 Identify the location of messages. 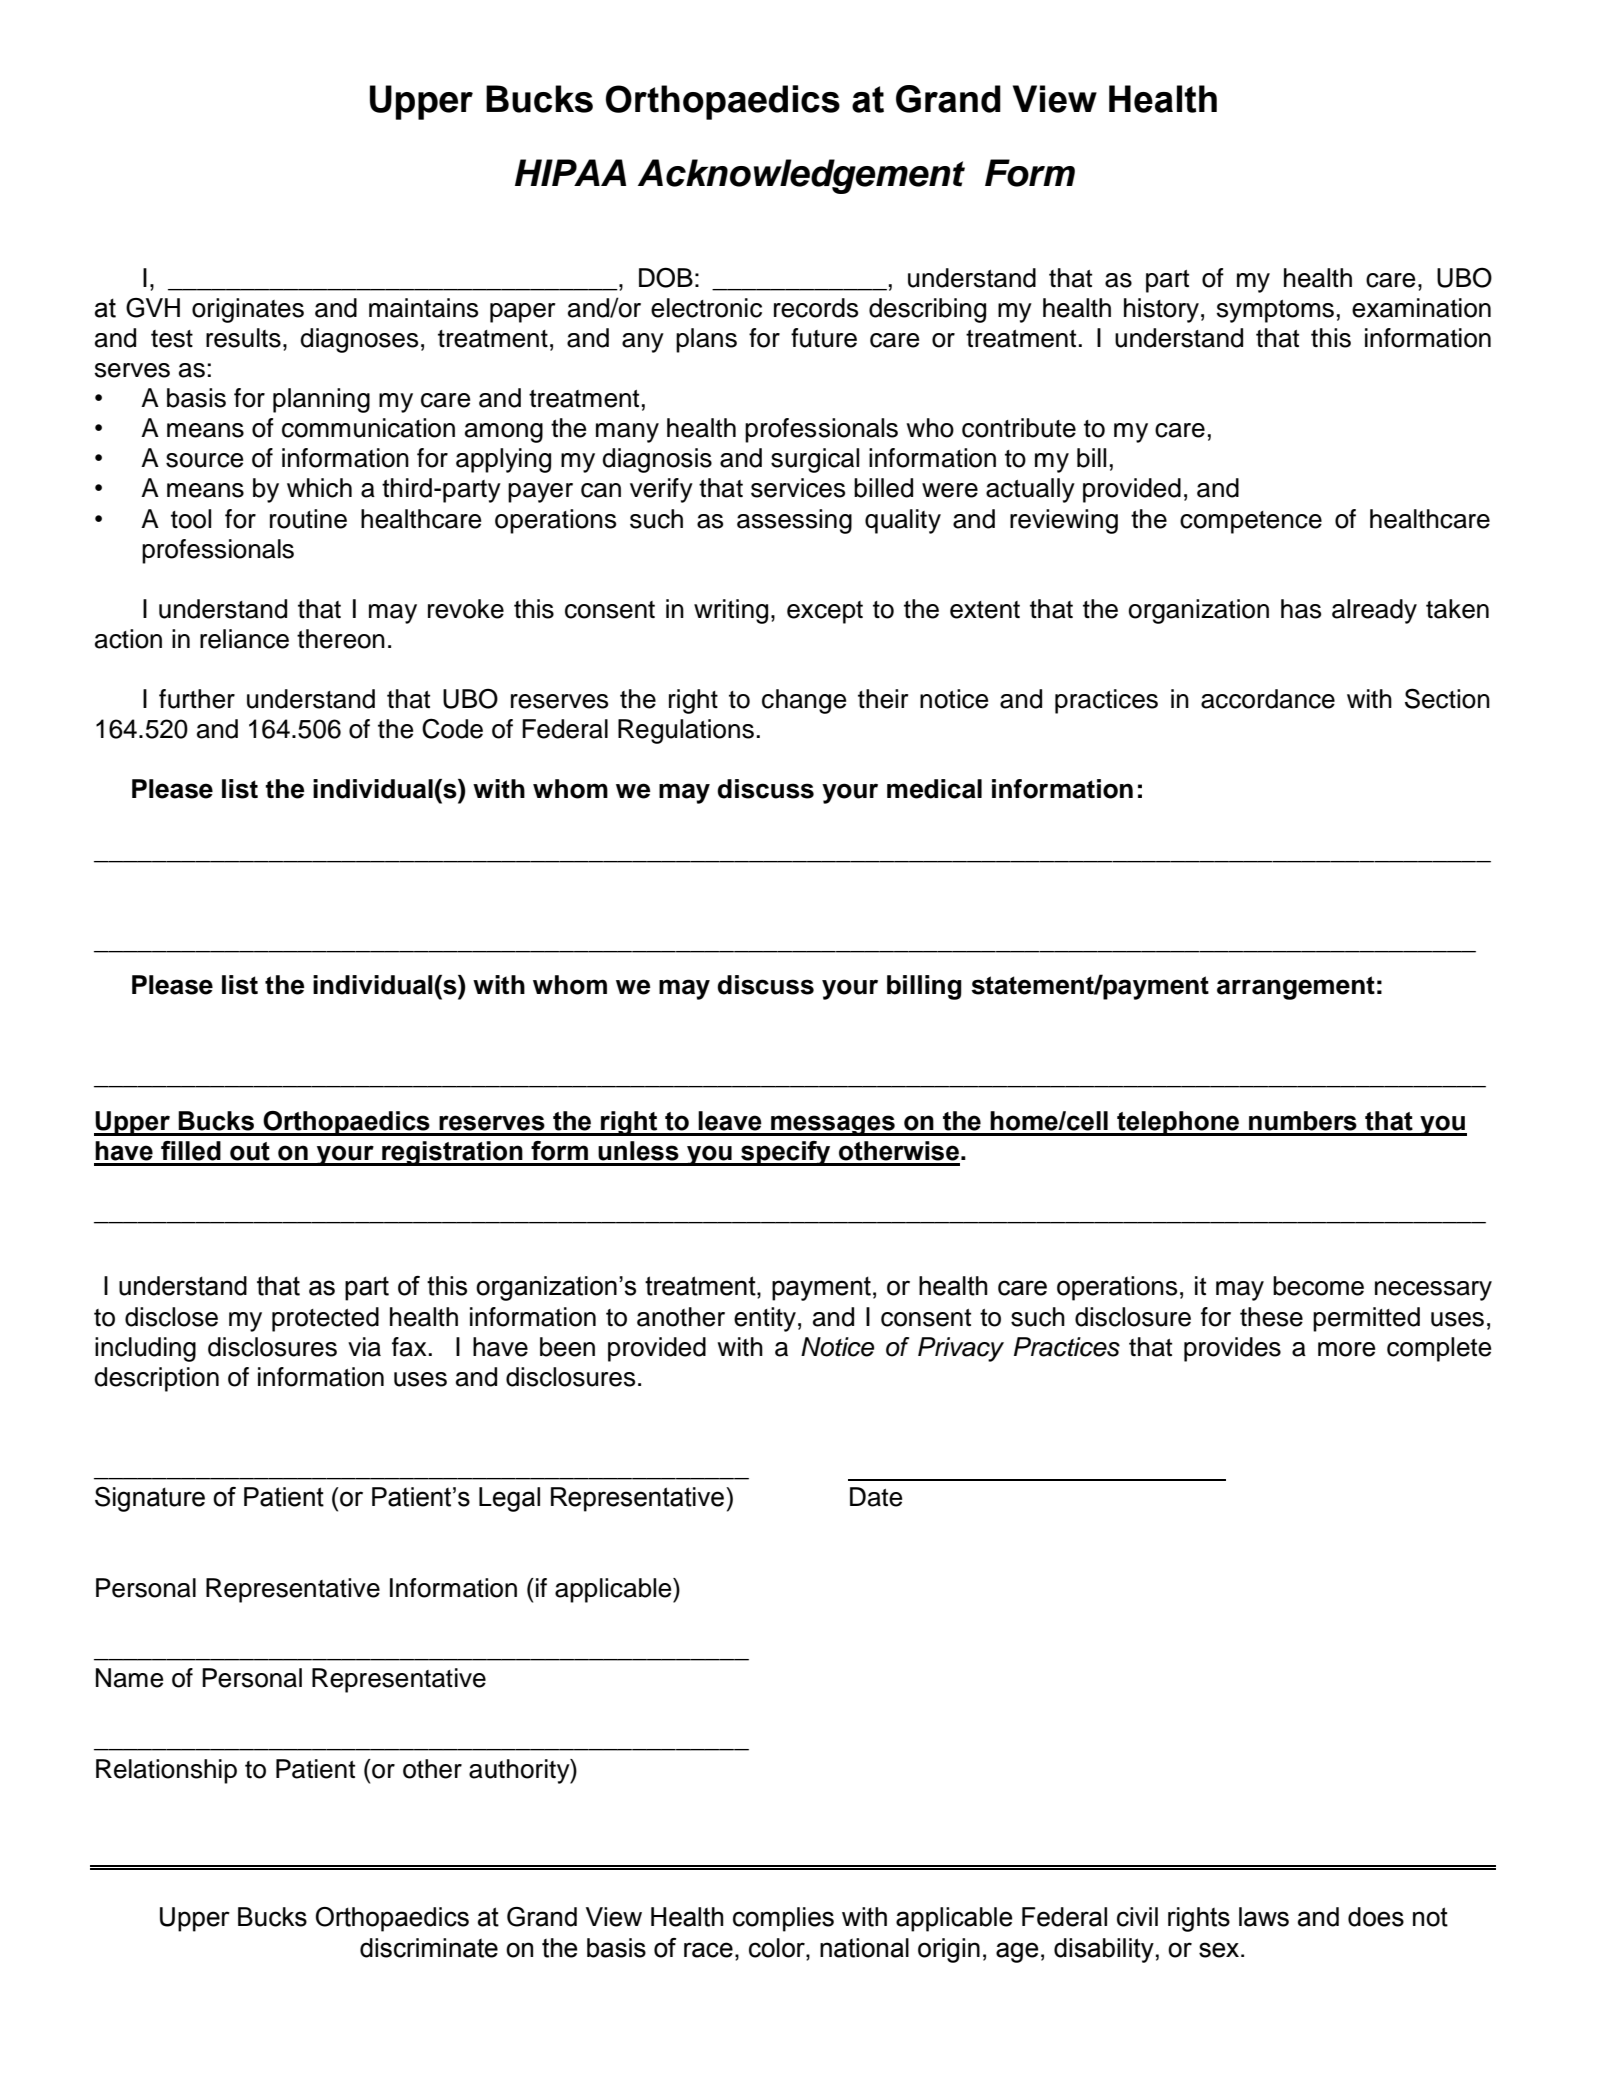
(833, 1125).
